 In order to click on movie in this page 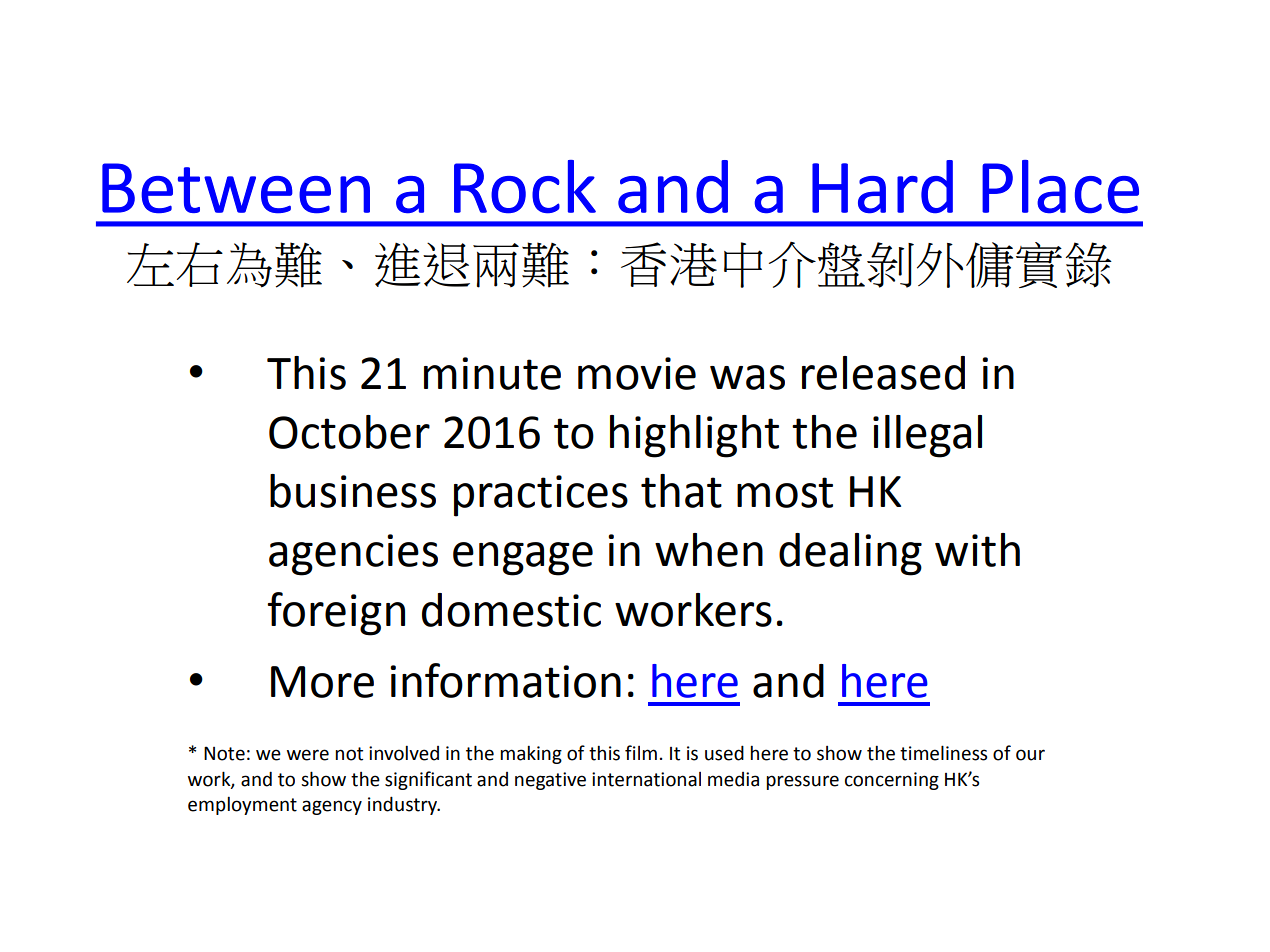, I will do `click(637, 373)`.
